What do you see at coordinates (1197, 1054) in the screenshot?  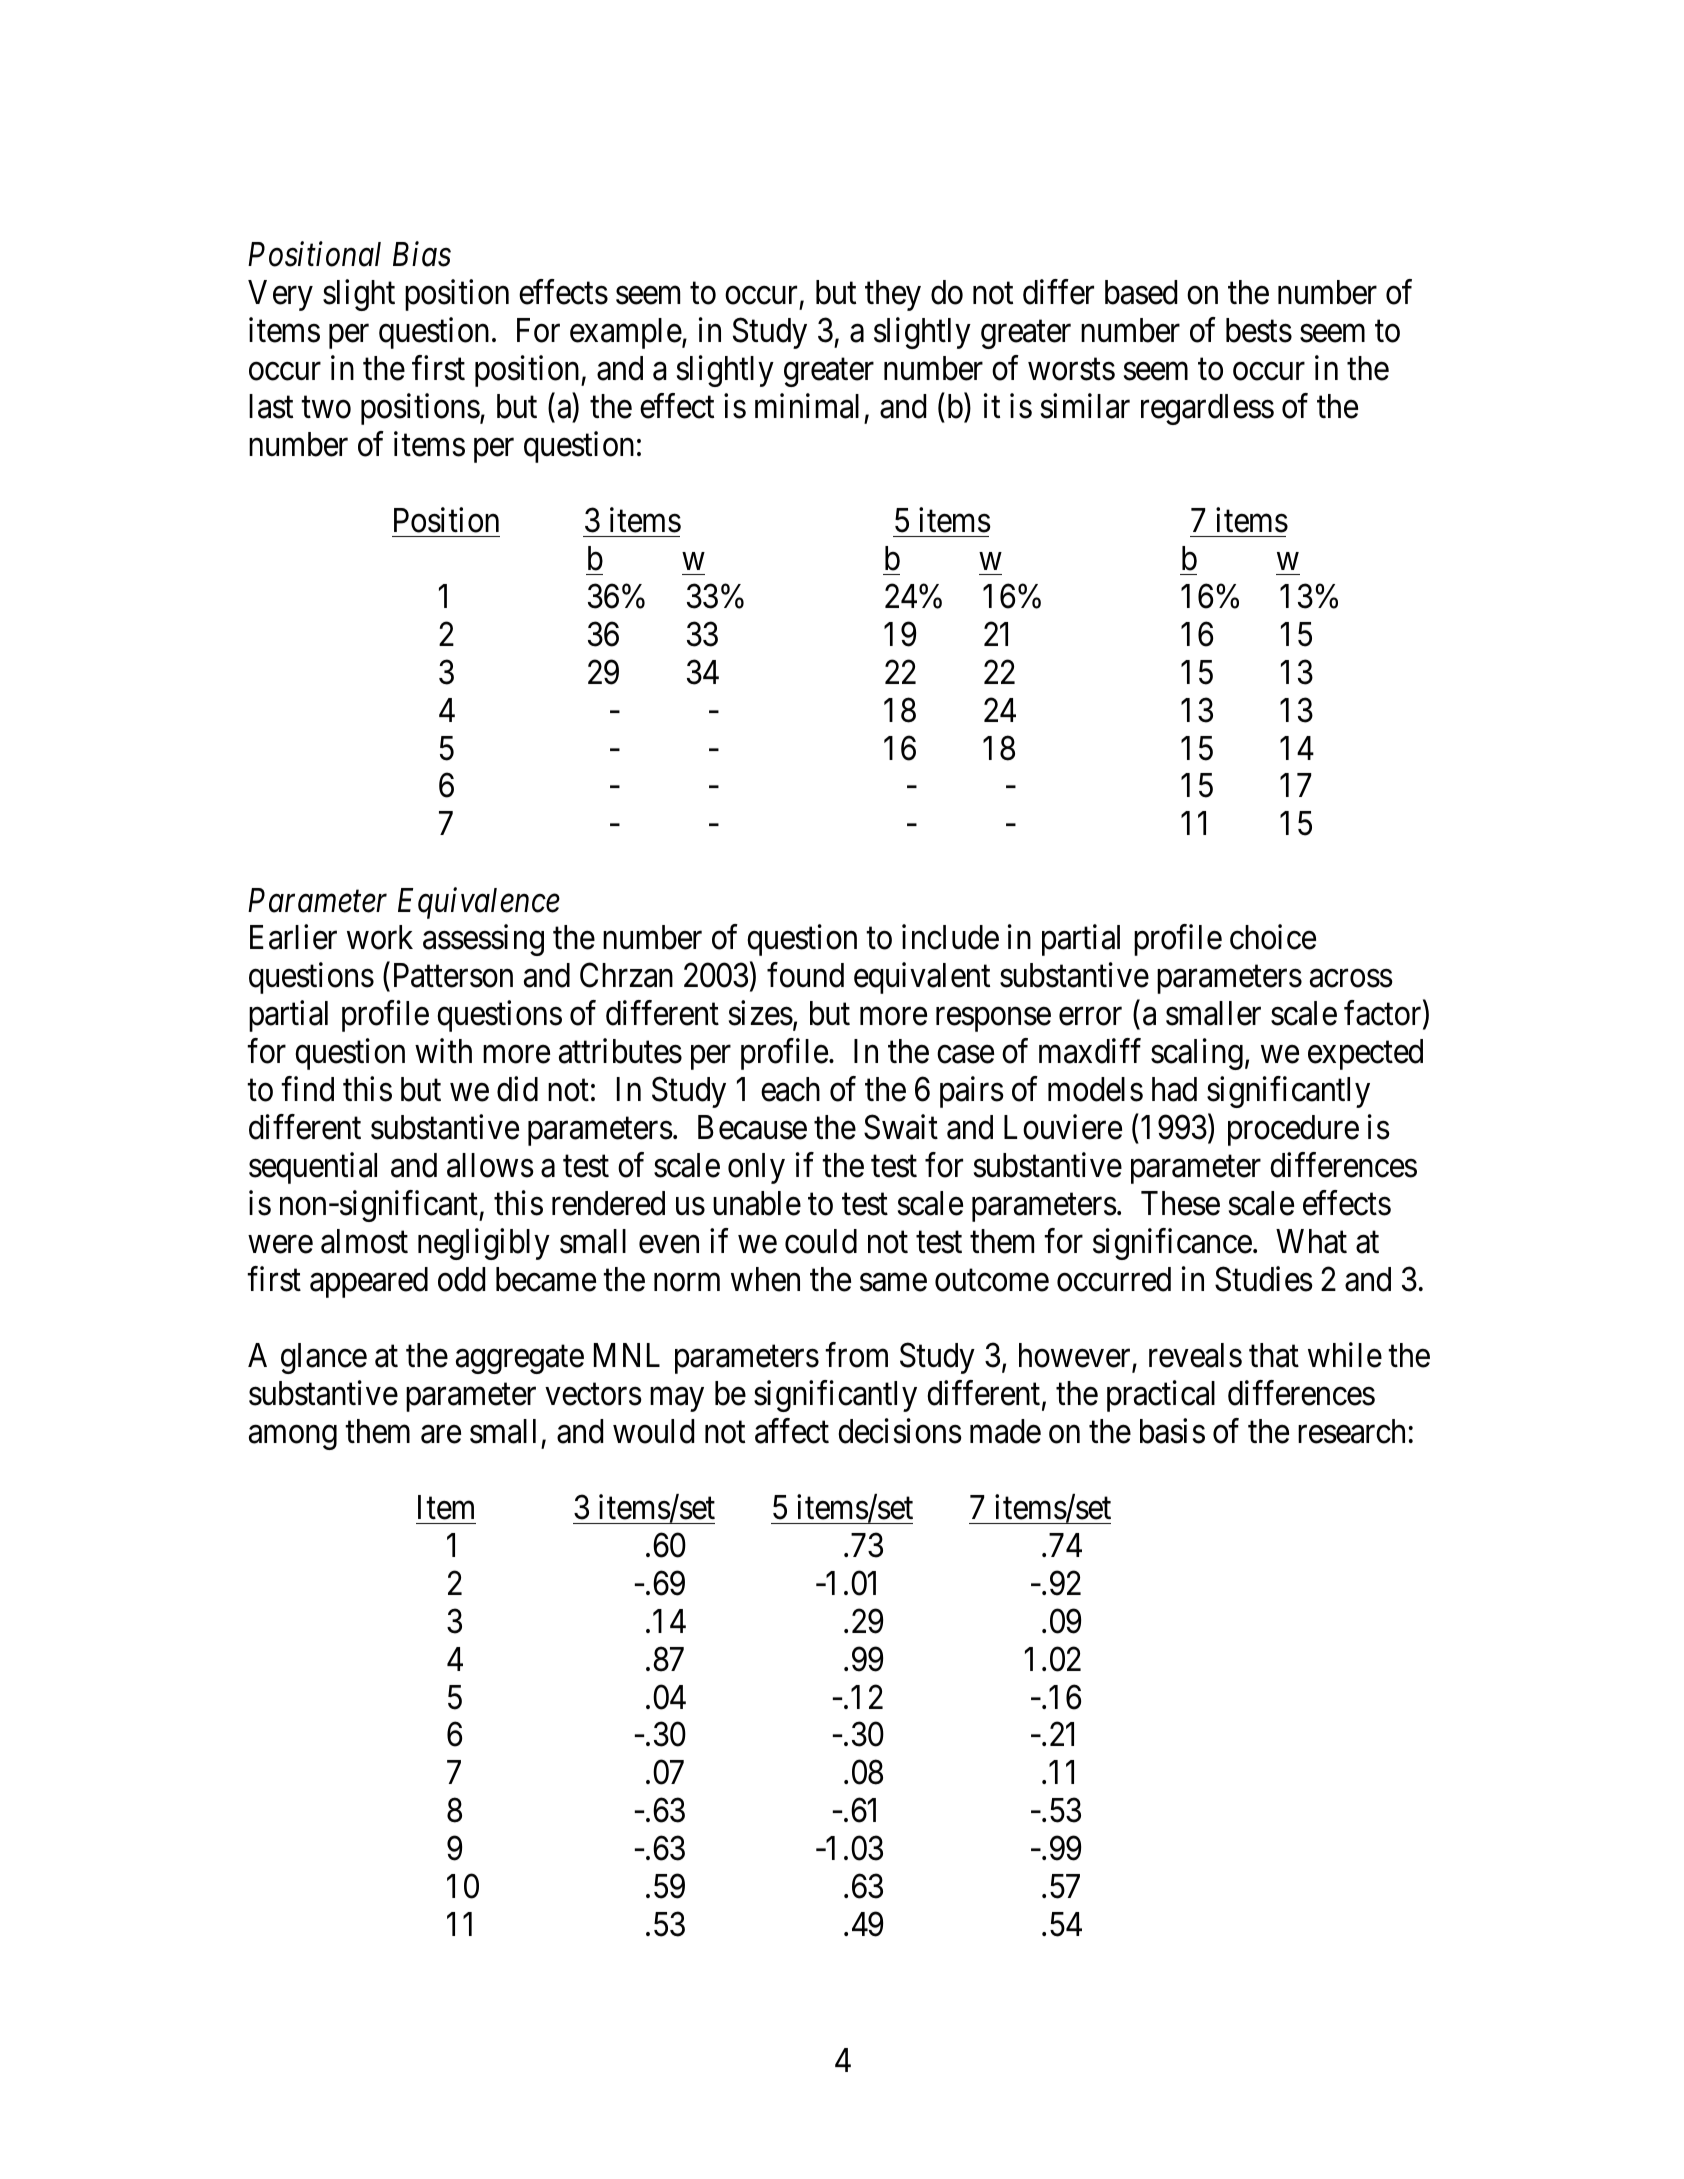 I see `scaling` at bounding box center [1197, 1054].
